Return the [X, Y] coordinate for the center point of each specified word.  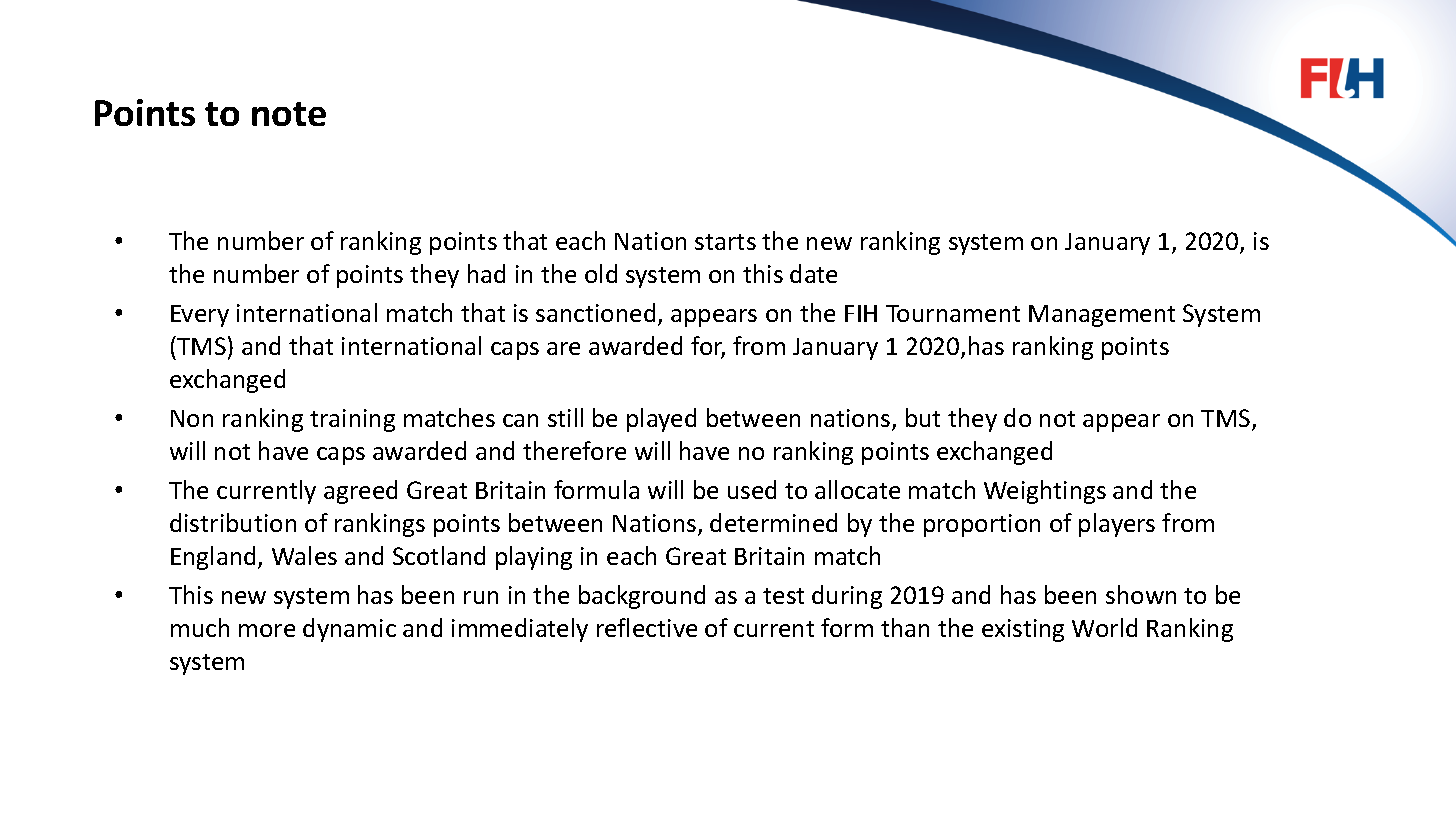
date [813, 273]
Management [1102, 316]
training [352, 420]
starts [725, 242]
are [563, 348]
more [267, 630]
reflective [647, 627]
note [289, 114]
